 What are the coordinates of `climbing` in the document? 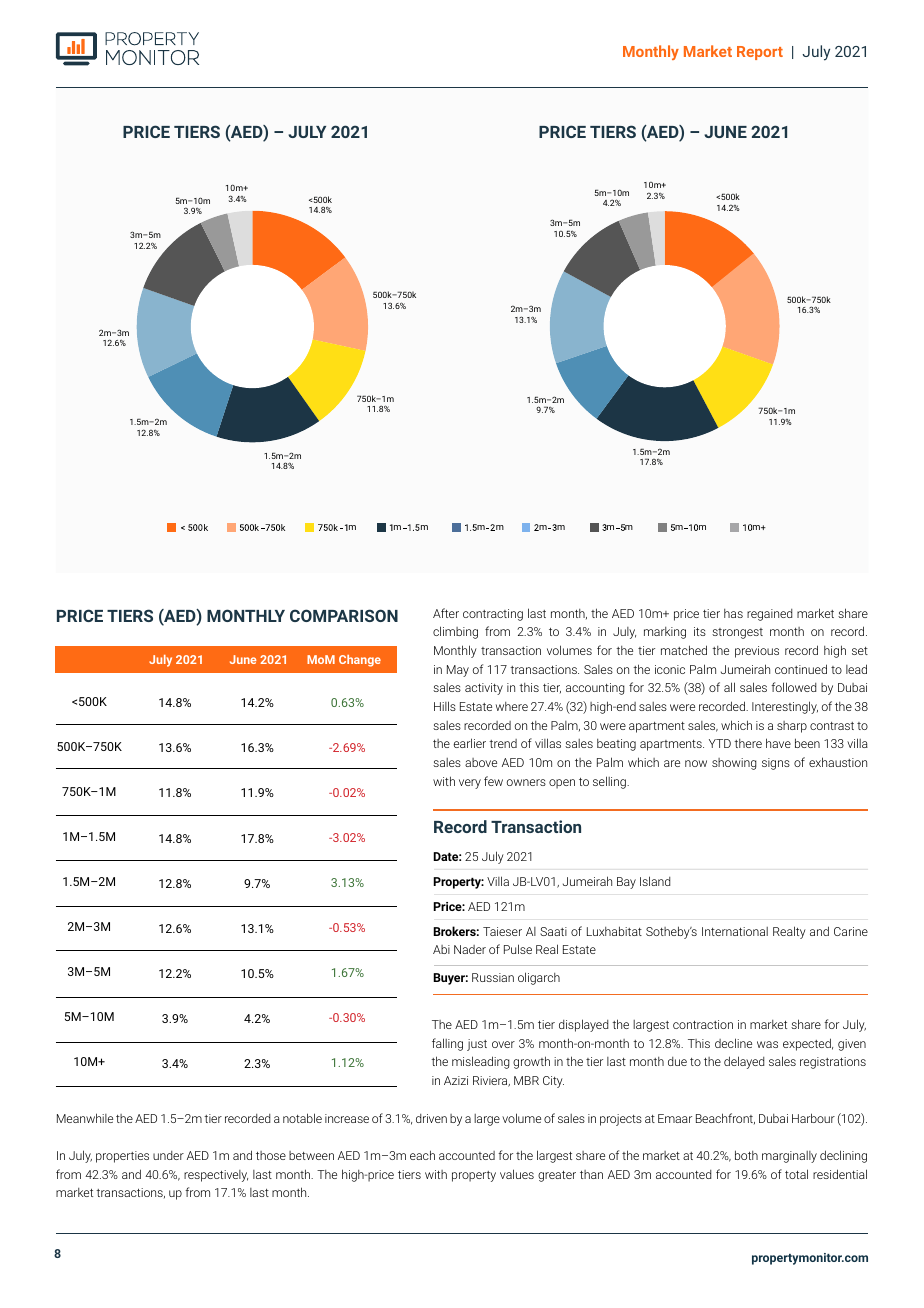 It's located at (455, 632).
